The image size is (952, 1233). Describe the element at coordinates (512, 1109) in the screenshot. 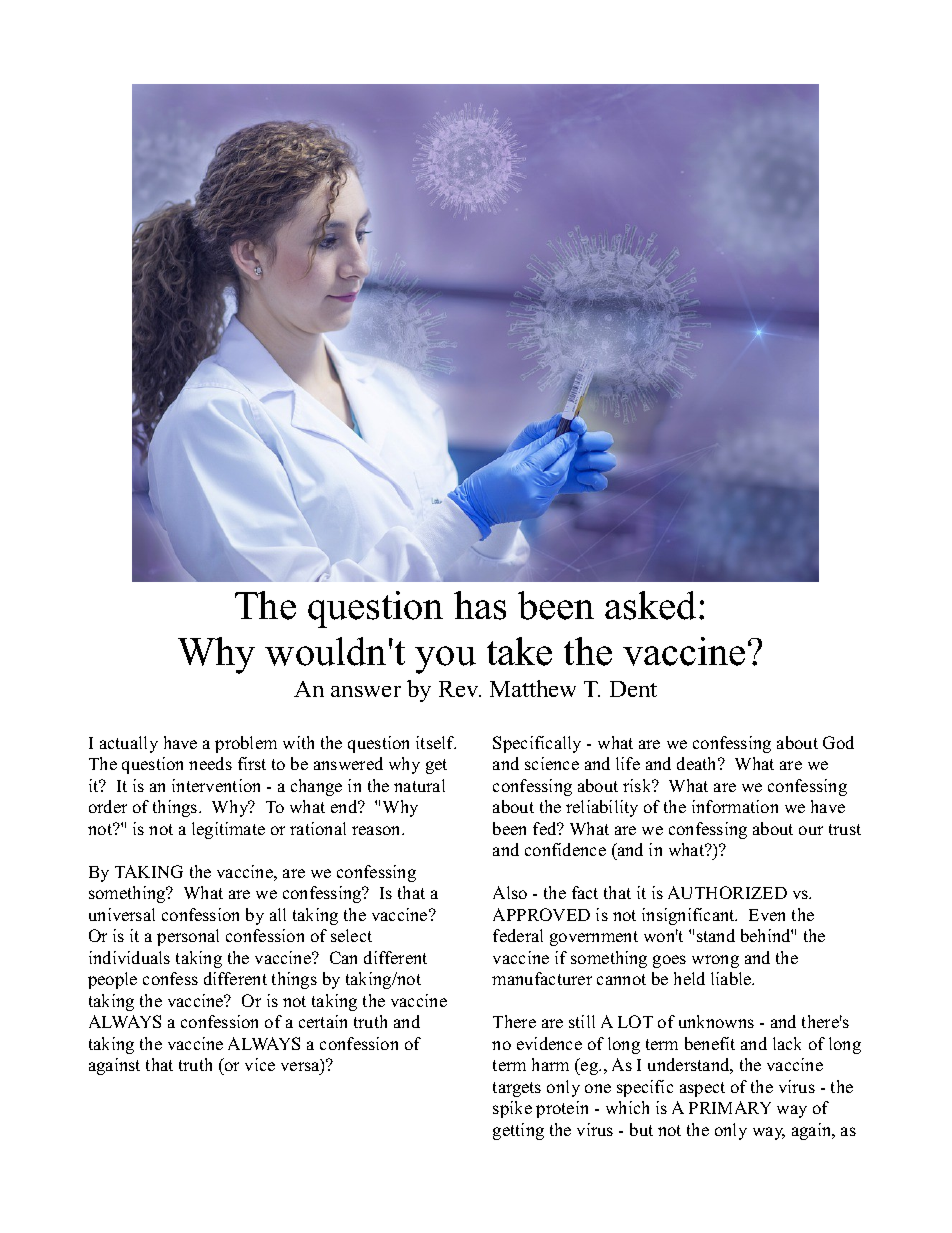

I see `spike` at that location.
